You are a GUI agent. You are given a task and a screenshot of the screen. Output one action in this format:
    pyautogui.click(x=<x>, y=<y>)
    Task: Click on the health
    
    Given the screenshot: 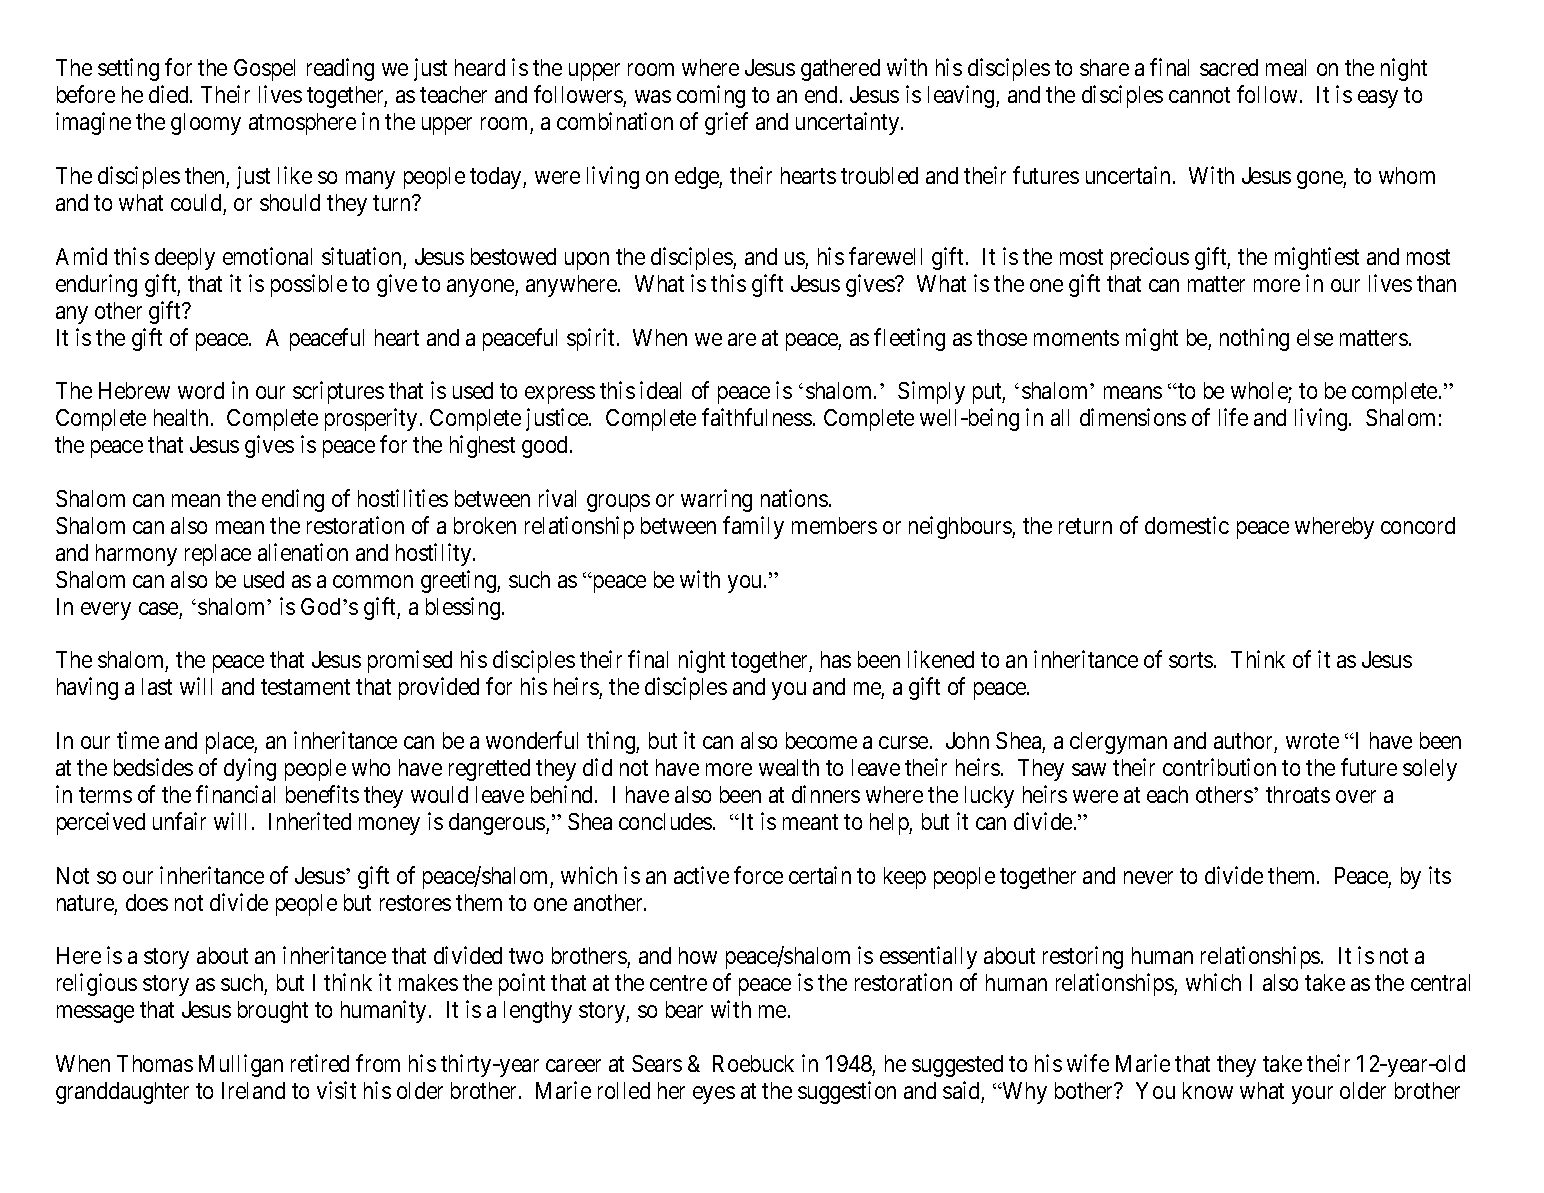 What is the action you would take?
    pyautogui.click(x=181, y=417)
